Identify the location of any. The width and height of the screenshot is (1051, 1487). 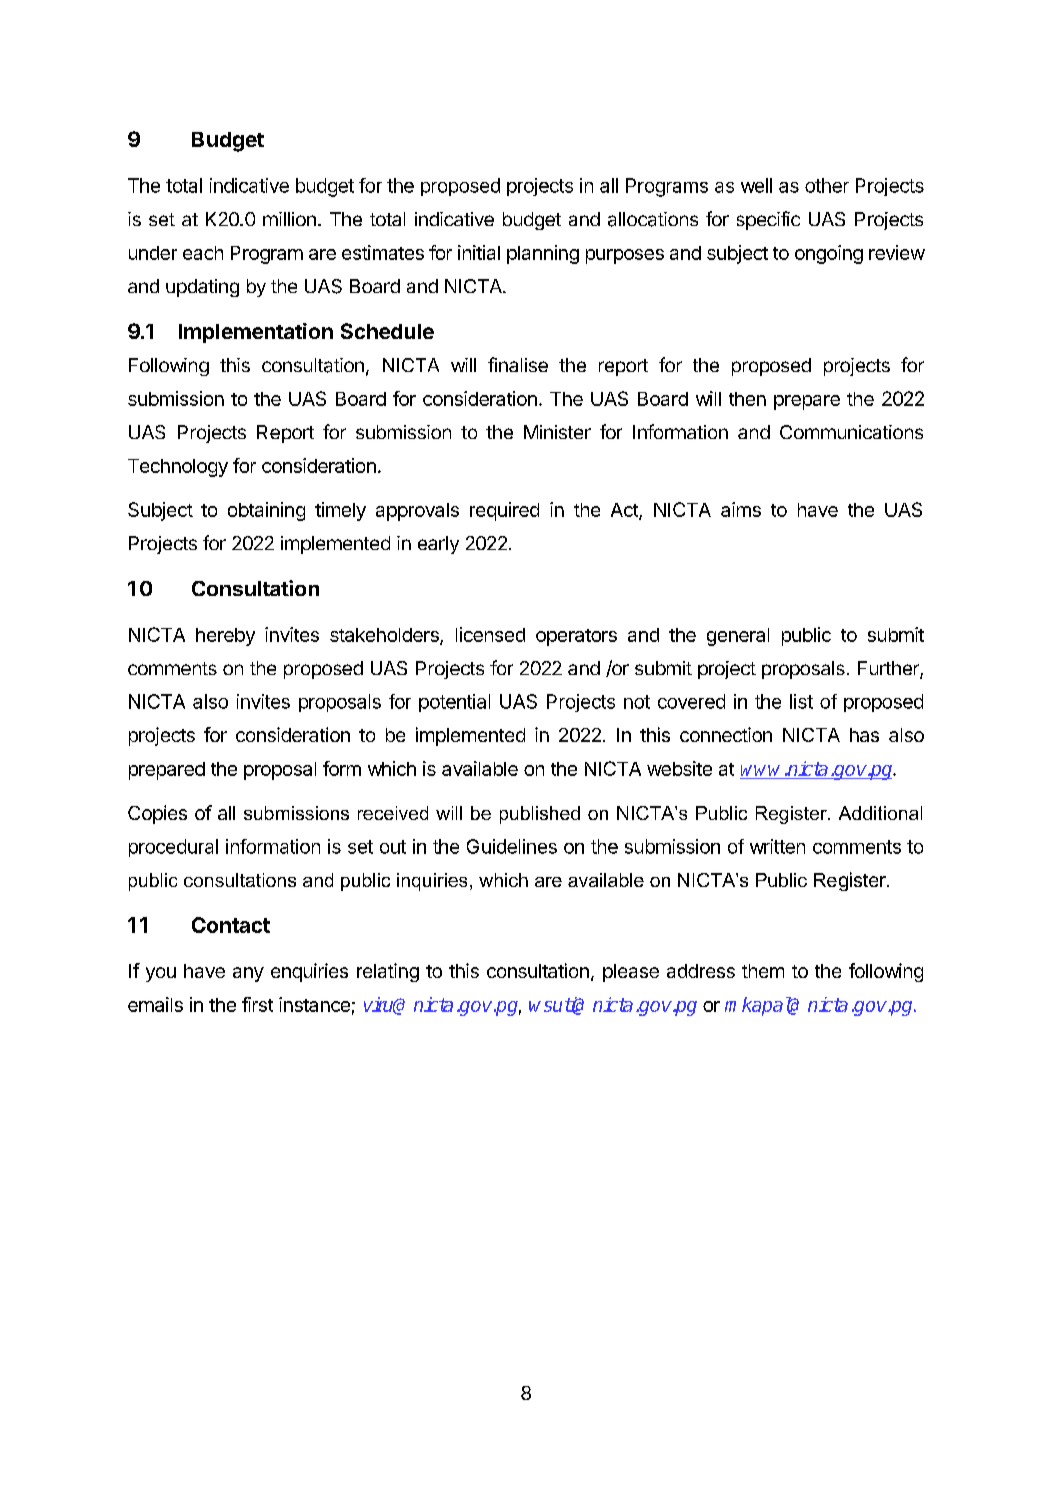
(248, 974).
